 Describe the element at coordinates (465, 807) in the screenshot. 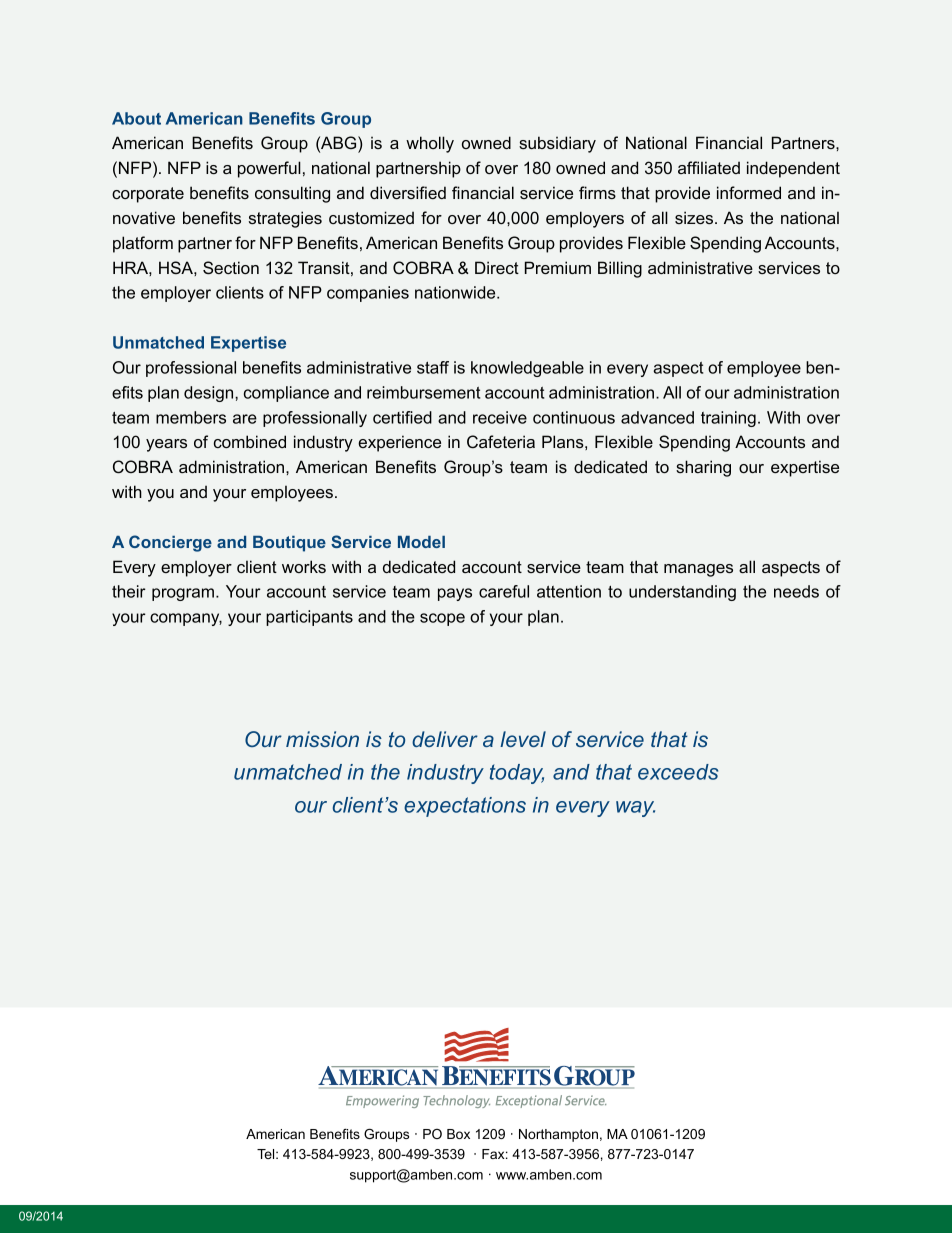

I see `expectations` at that location.
